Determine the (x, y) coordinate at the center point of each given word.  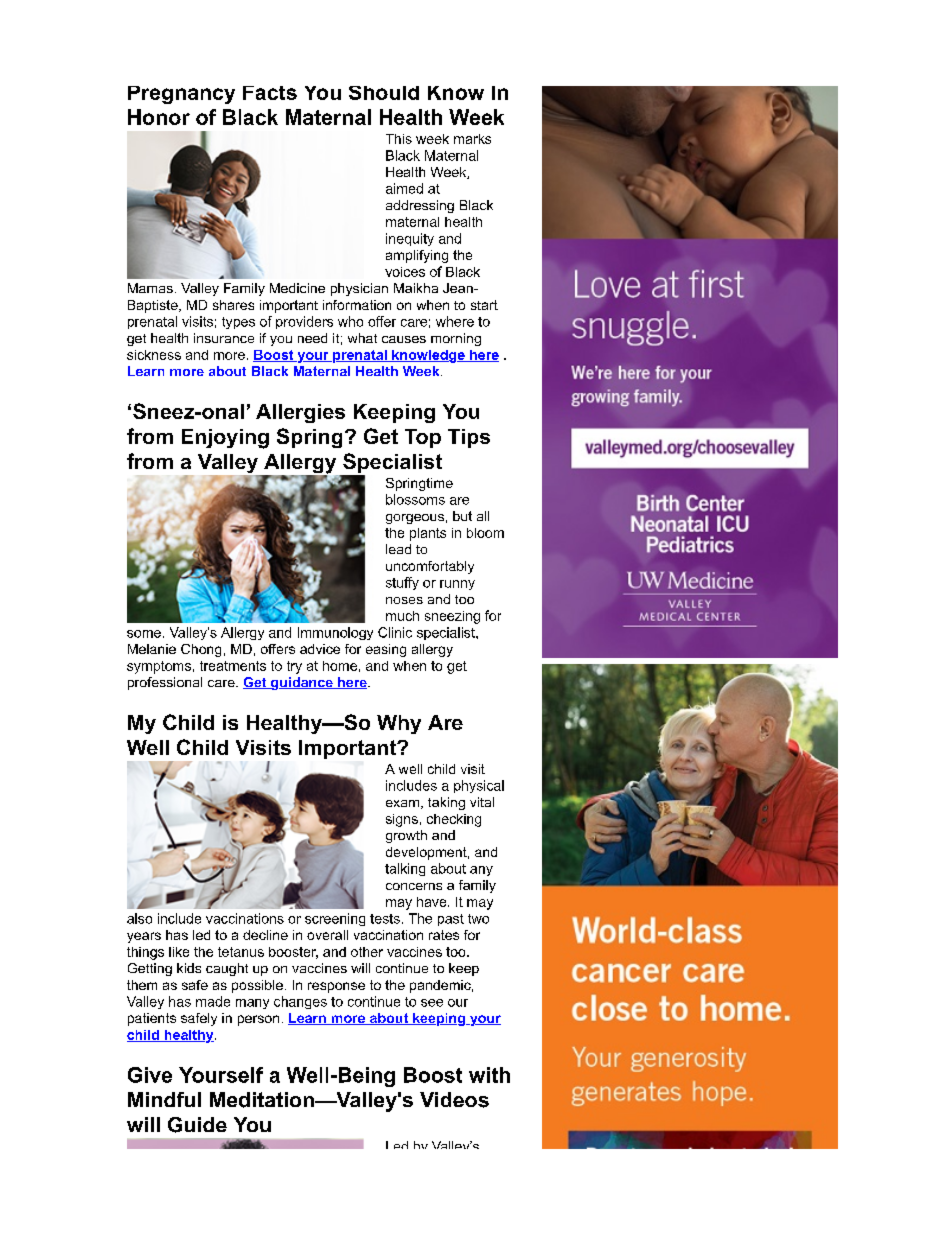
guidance (302, 683)
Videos (454, 1100)
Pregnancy (181, 95)
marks (472, 139)
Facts (270, 93)
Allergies (300, 413)
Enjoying (225, 439)
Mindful (164, 1099)
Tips (469, 438)
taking (446, 803)
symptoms (159, 667)
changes (300, 1002)
